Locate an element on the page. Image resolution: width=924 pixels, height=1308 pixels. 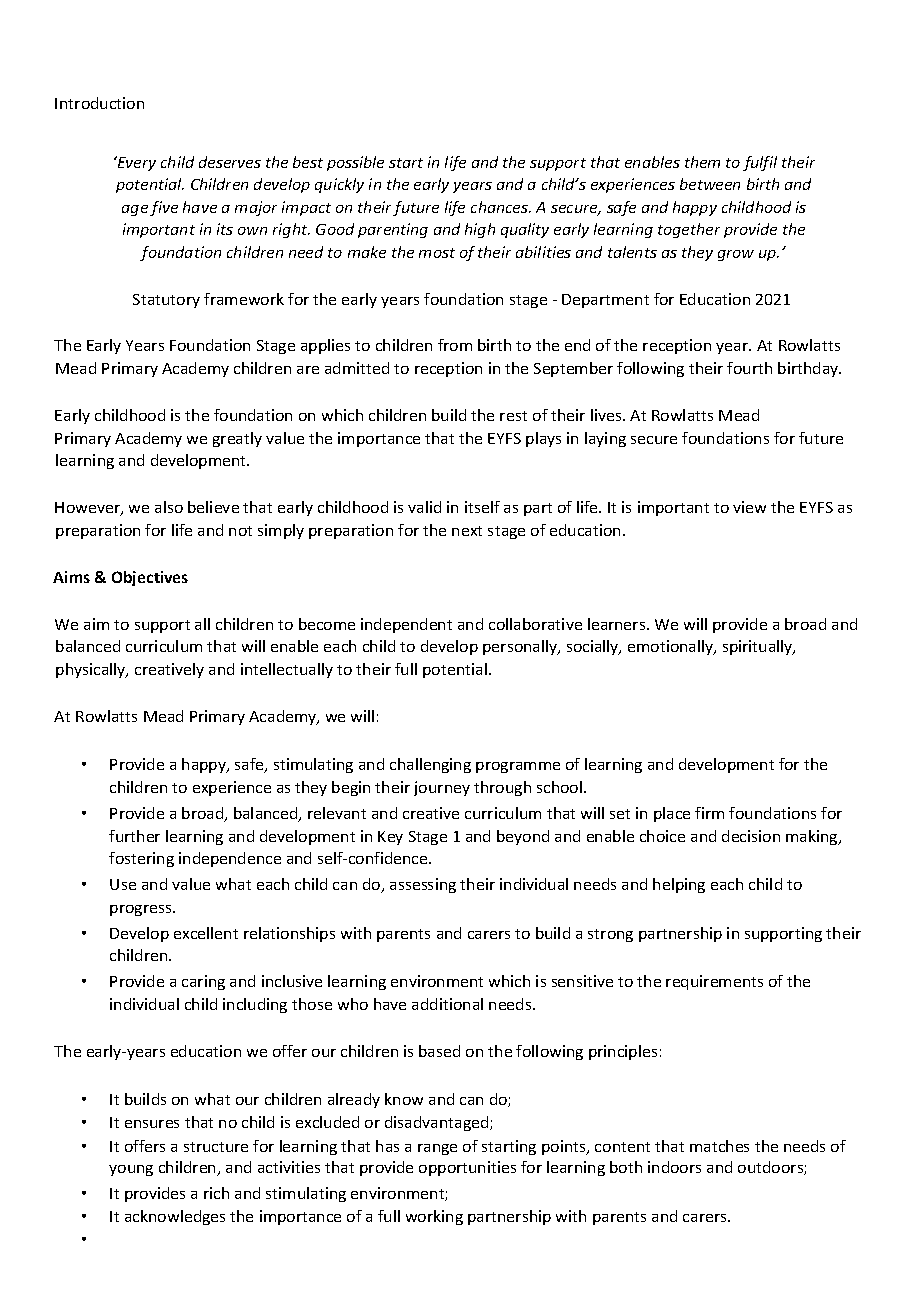
possible is located at coordinates (355, 163).
